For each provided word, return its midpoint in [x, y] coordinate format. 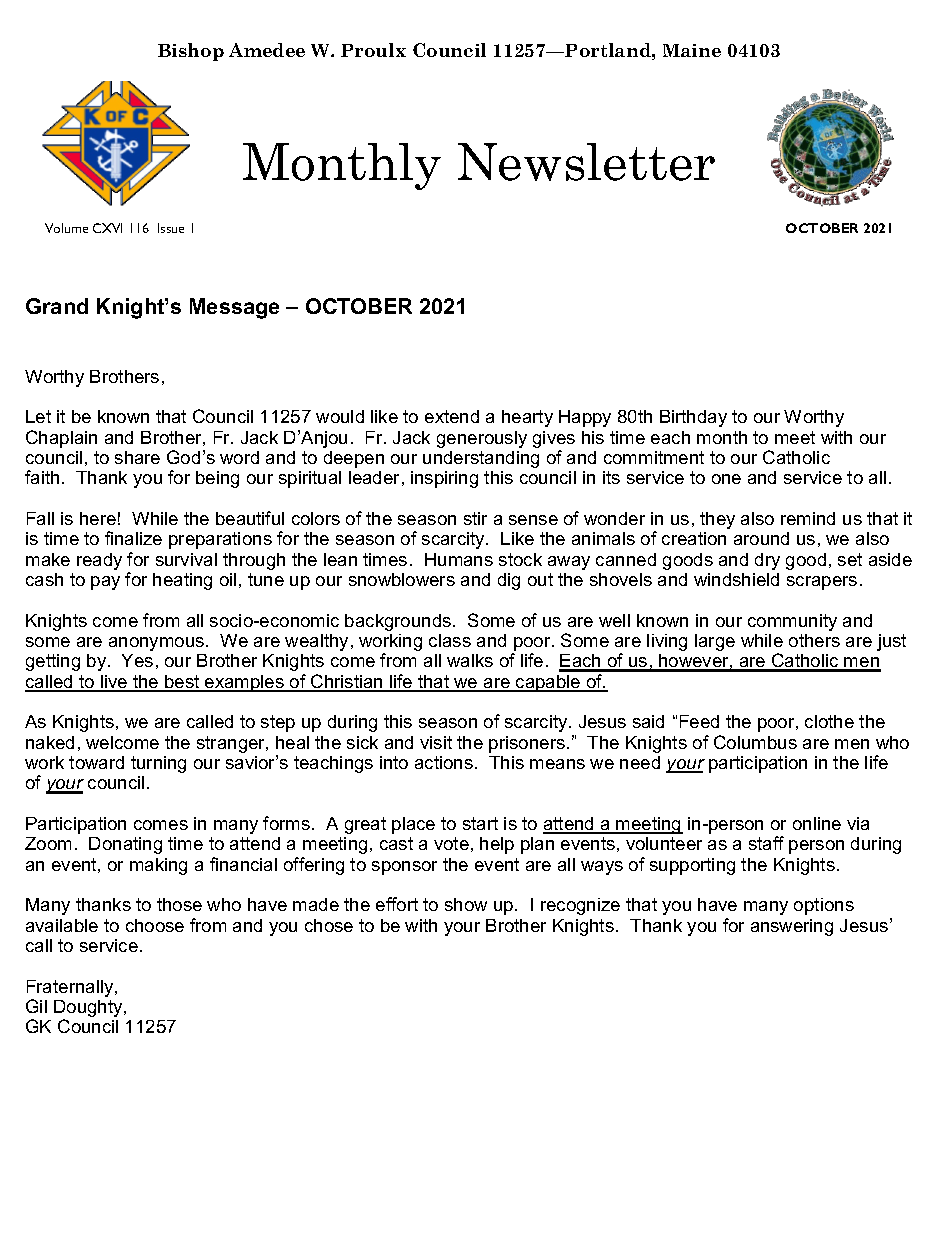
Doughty [89, 1010]
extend [452, 416]
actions [444, 762]
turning [158, 764]
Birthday [693, 418]
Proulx [373, 50]
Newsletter [586, 162]
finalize [133, 538]
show [466, 904]
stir [475, 518]
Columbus [755, 742]
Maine [692, 50]
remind [808, 518]
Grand [57, 306]
